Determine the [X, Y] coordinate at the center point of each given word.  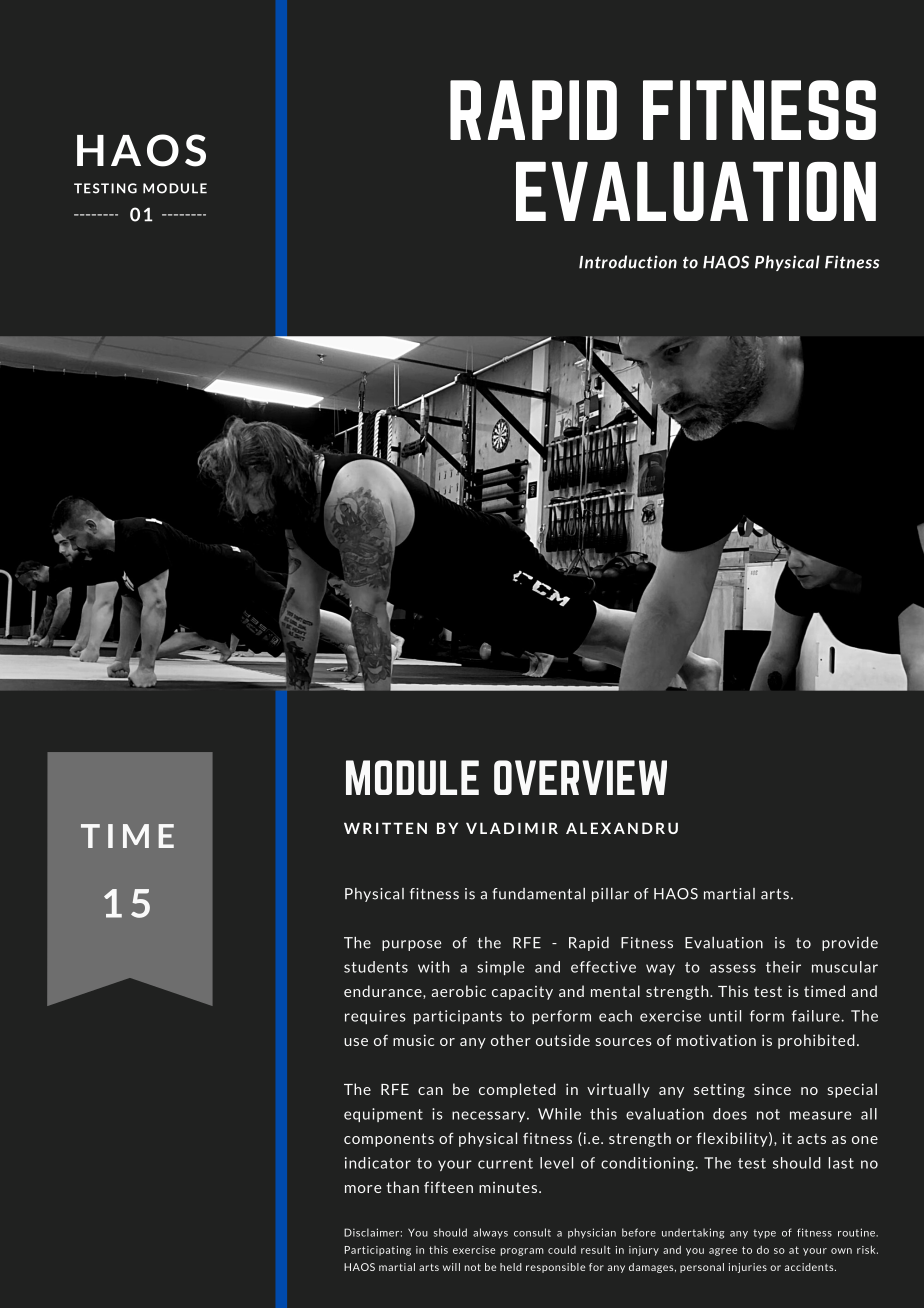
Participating [378, 1251]
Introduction [628, 262]
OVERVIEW [580, 777]
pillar [610, 895]
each [615, 1016]
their [783, 967]
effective [603, 967]
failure [817, 1016]
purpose [411, 945]
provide [850, 944]
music [413, 1040]
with [433, 967]
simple [500, 968]
